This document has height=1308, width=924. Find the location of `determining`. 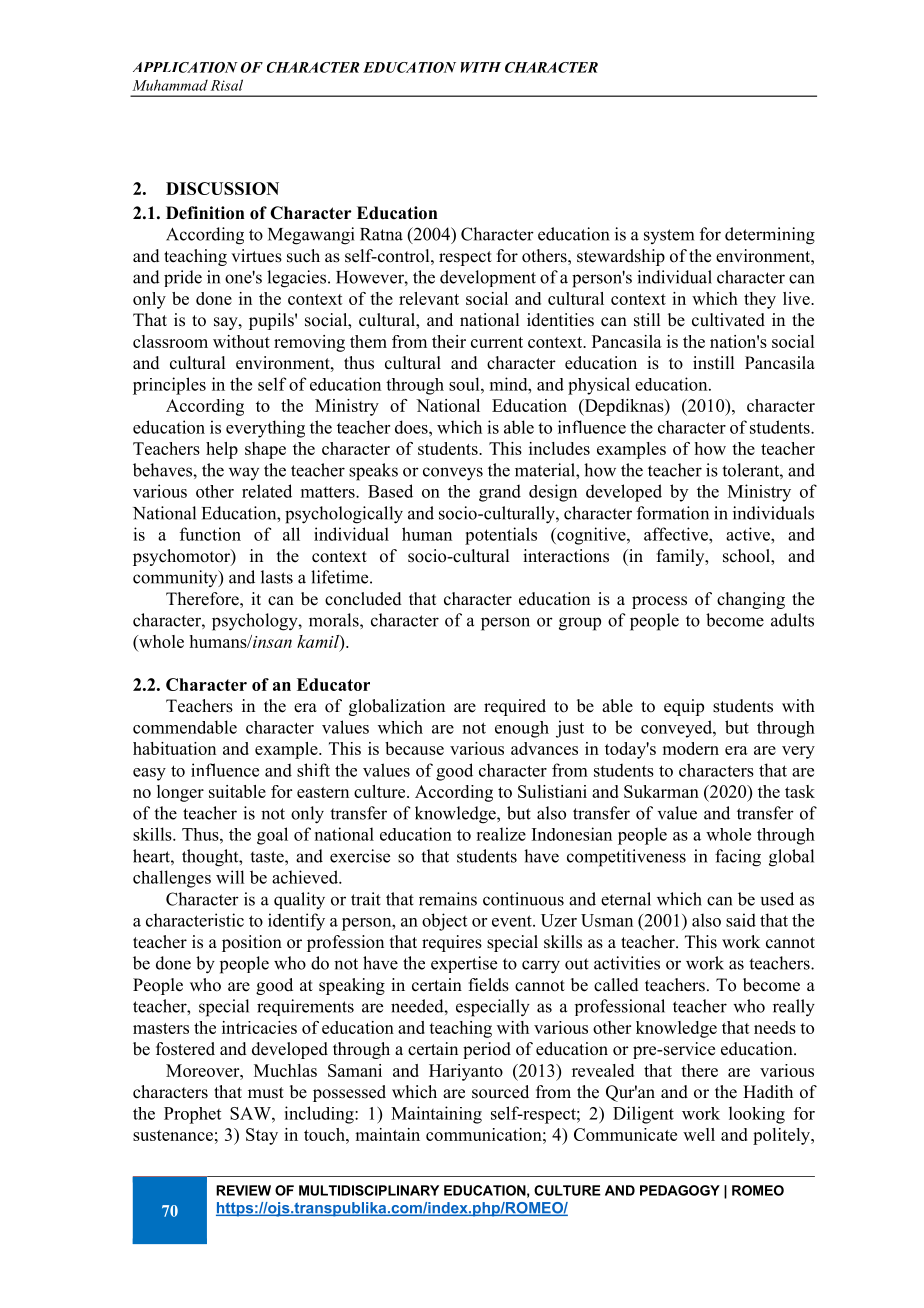

determining is located at coordinates (770, 236).
